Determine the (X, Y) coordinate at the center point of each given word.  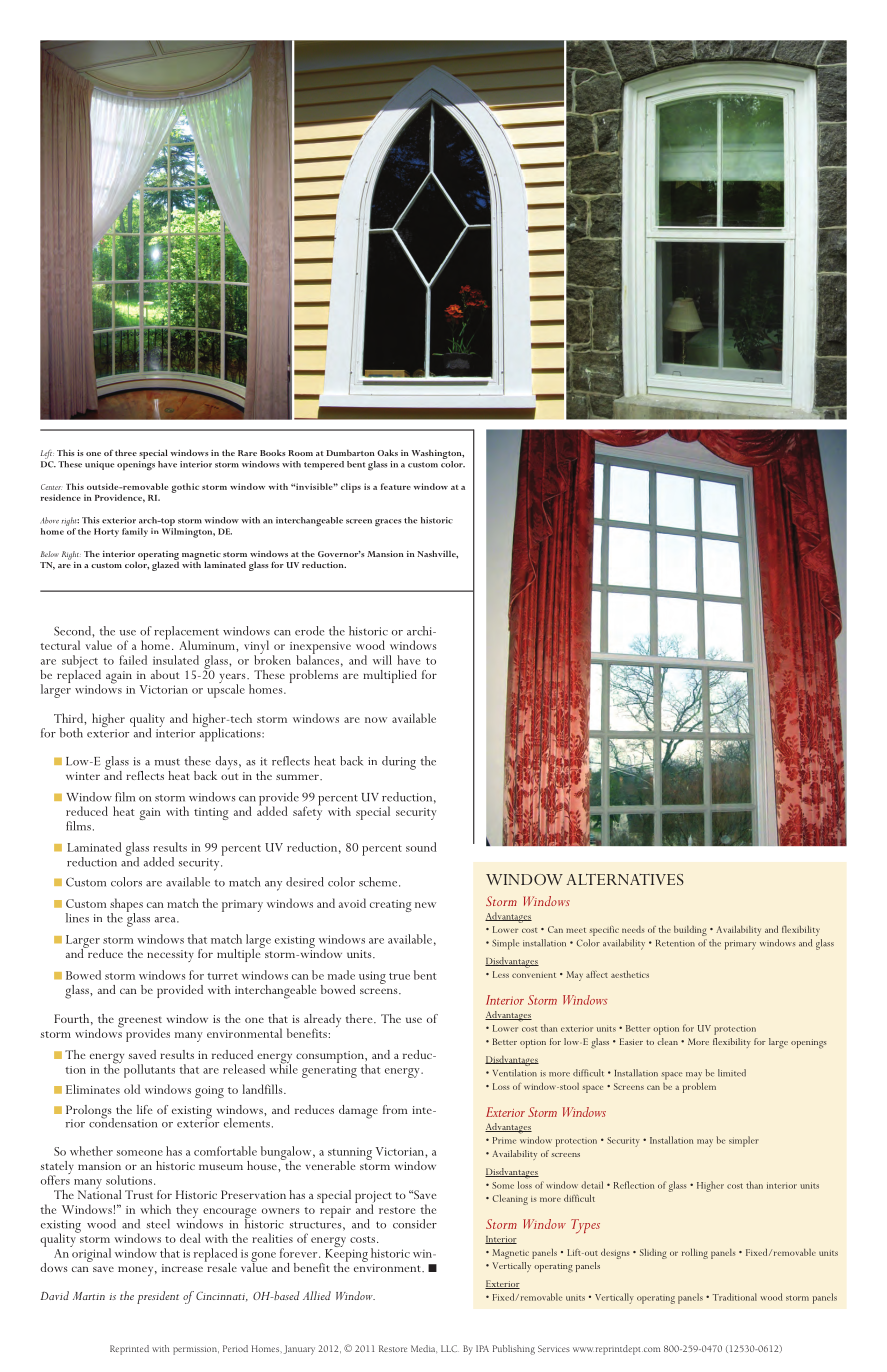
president (158, 1297)
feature (396, 486)
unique (99, 465)
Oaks (387, 452)
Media (424, 1349)
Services (554, 1348)
